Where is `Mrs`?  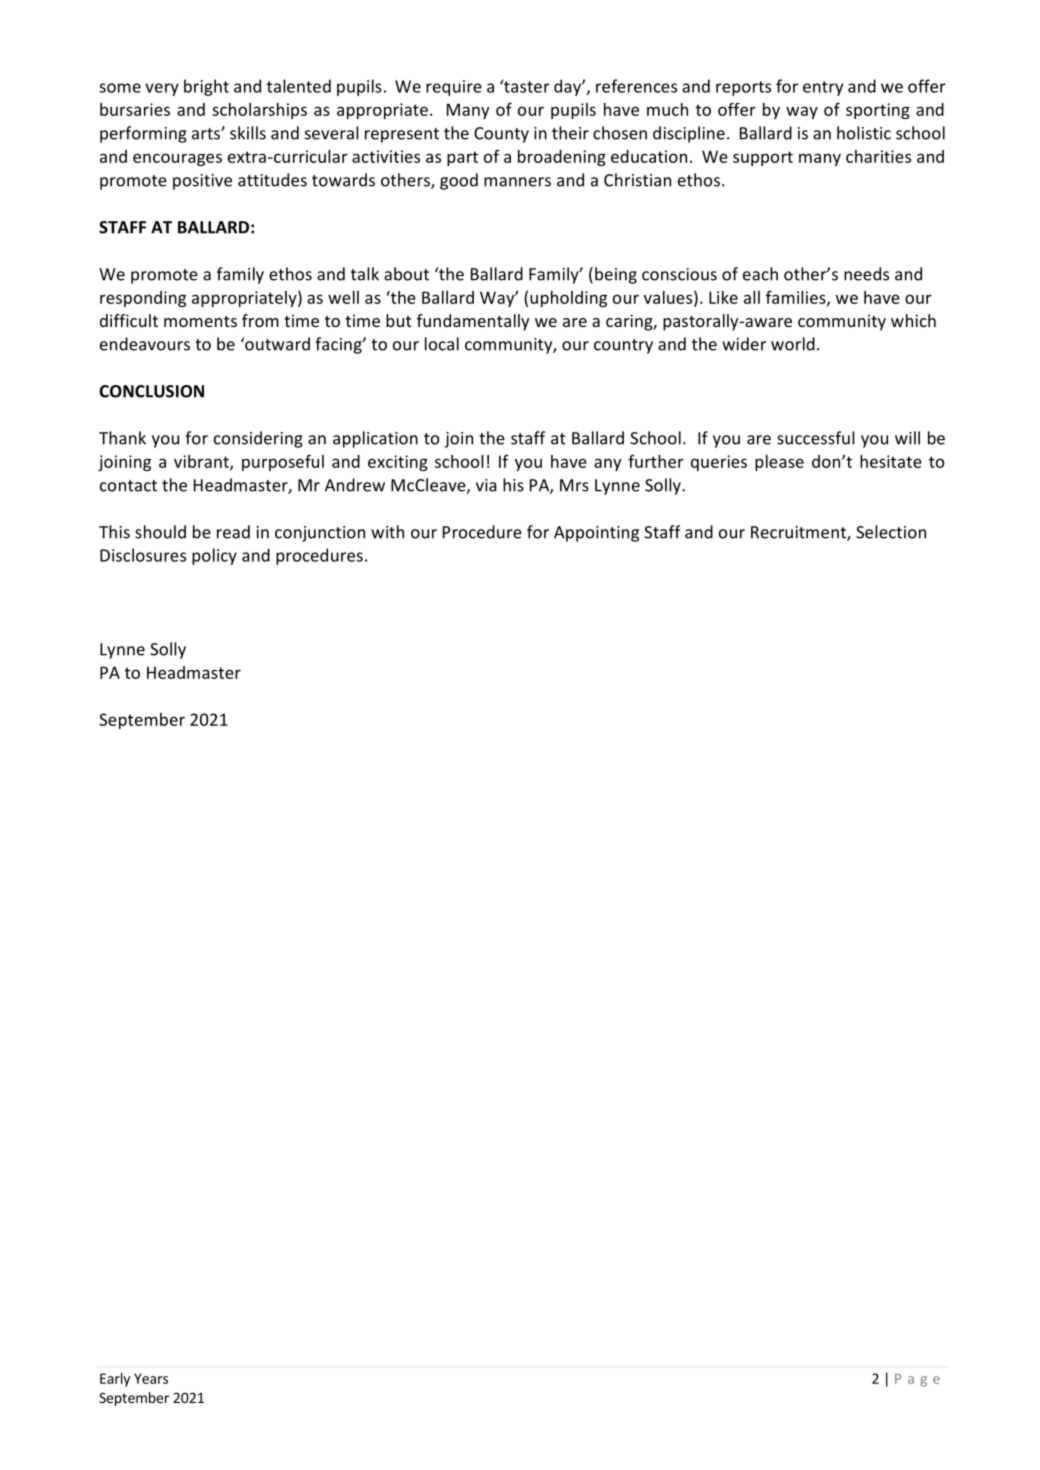 Mrs is located at coordinates (574, 485).
